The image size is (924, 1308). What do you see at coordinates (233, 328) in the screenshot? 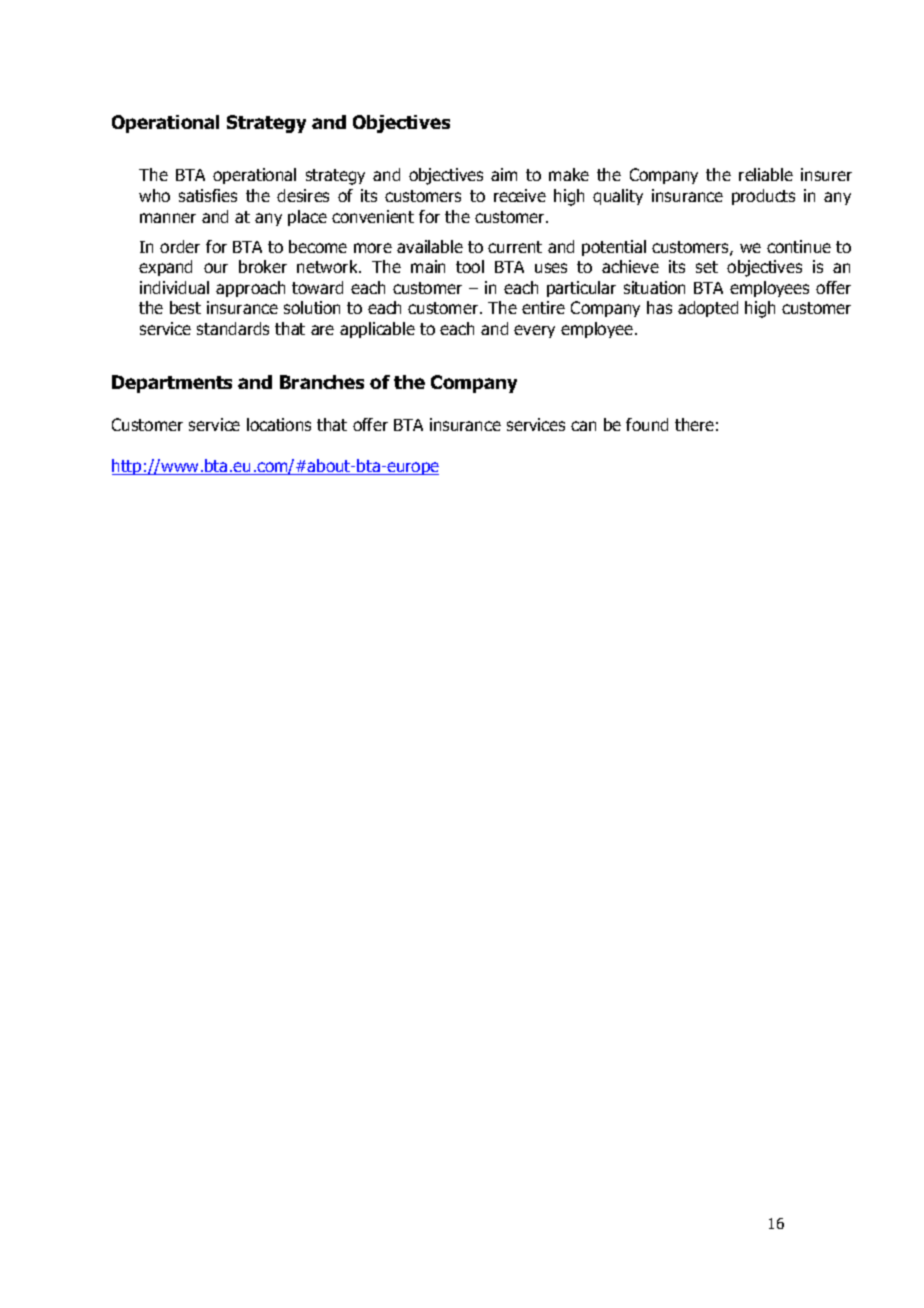
I see `standards` at bounding box center [233, 328].
